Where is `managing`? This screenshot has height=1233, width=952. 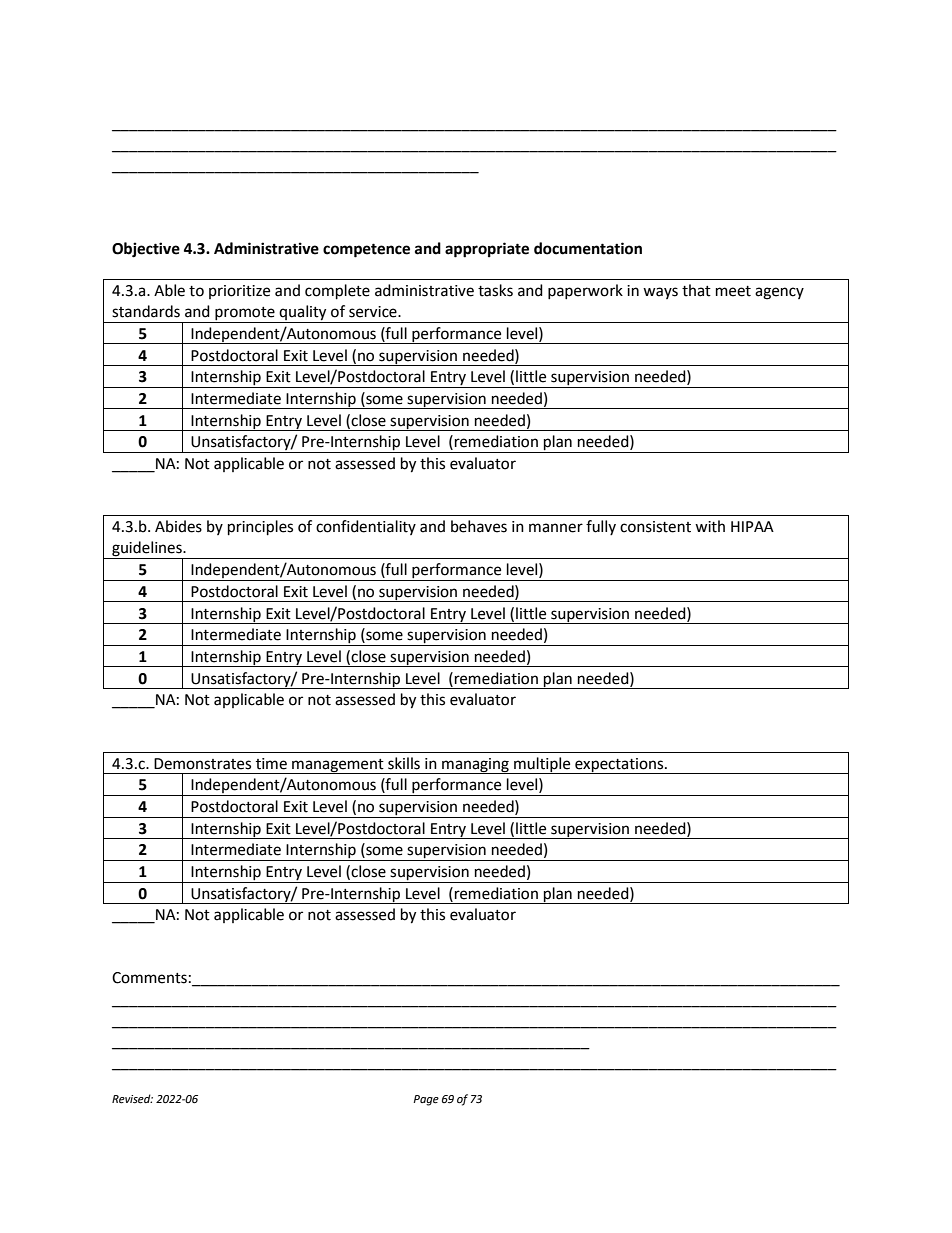
managing is located at coordinates (475, 766).
